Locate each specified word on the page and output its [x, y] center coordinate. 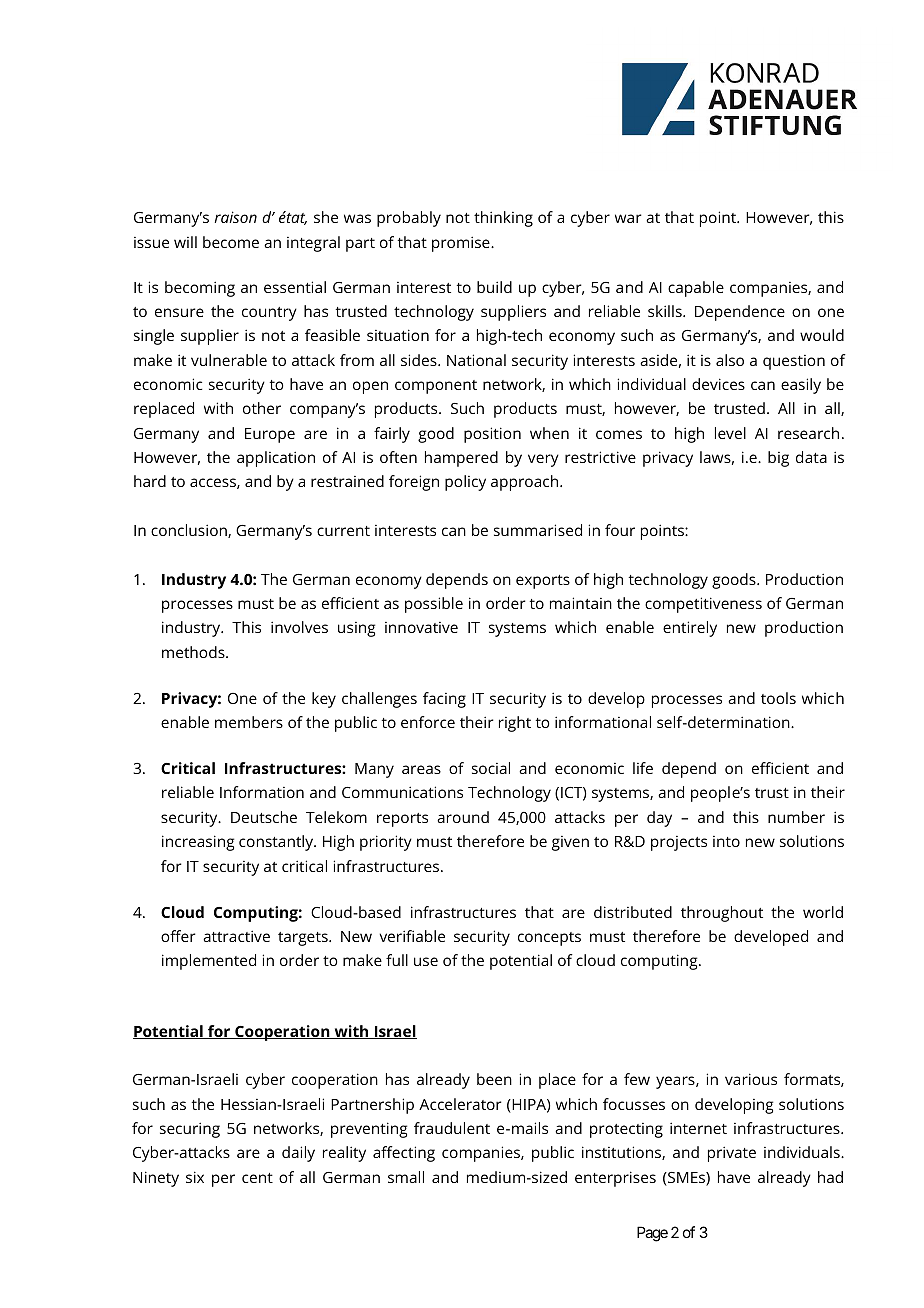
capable [696, 289]
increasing [198, 843]
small [406, 1177]
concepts [549, 939]
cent [257, 1178]
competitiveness [703, 605]
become [231, 242]
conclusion [190, 531]
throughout [722, 914]
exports [543, 582]
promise [462, 244]
